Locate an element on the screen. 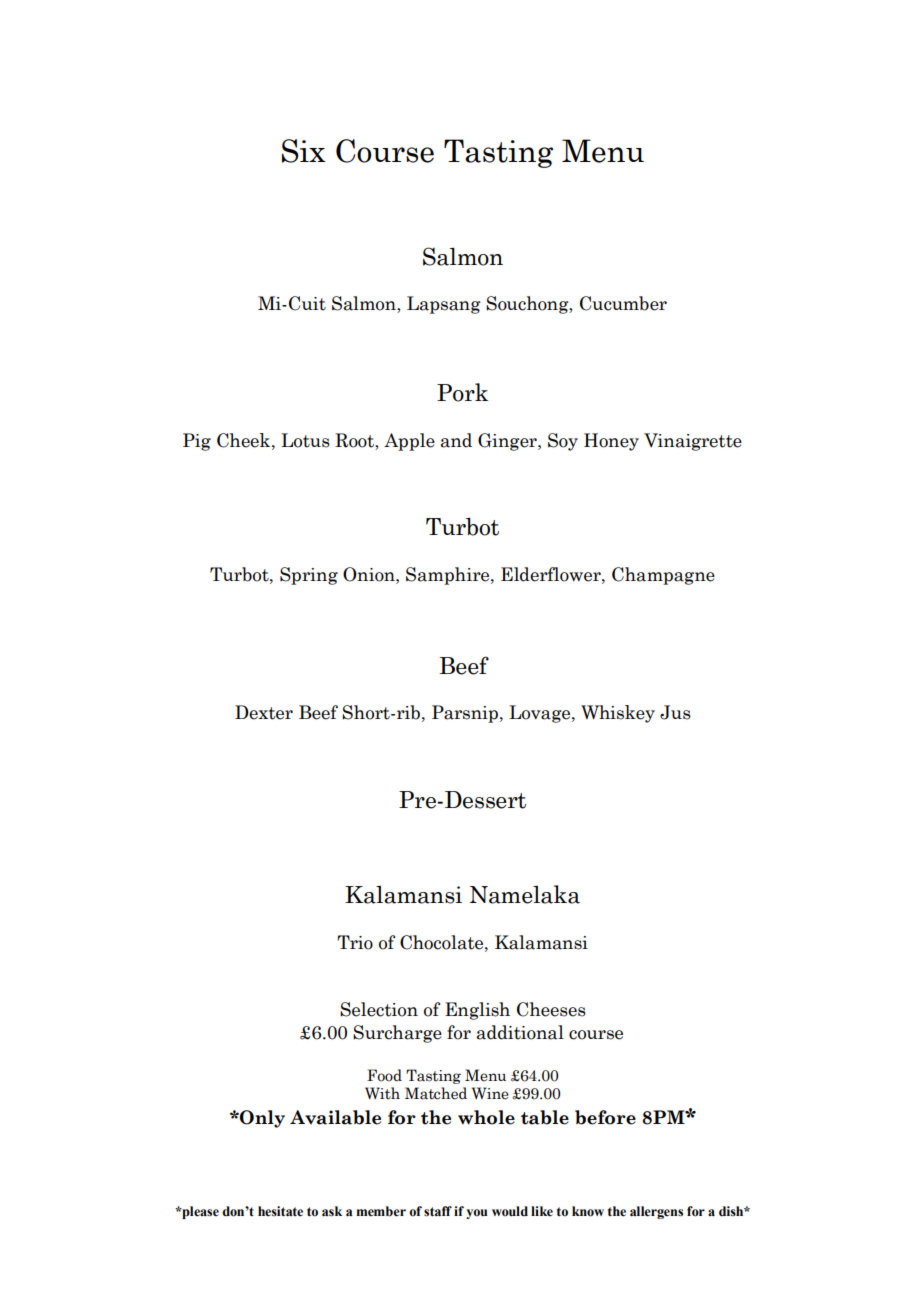 This screenshot has width=924, height=1308. Trio is located at coordinates (355, 942).
